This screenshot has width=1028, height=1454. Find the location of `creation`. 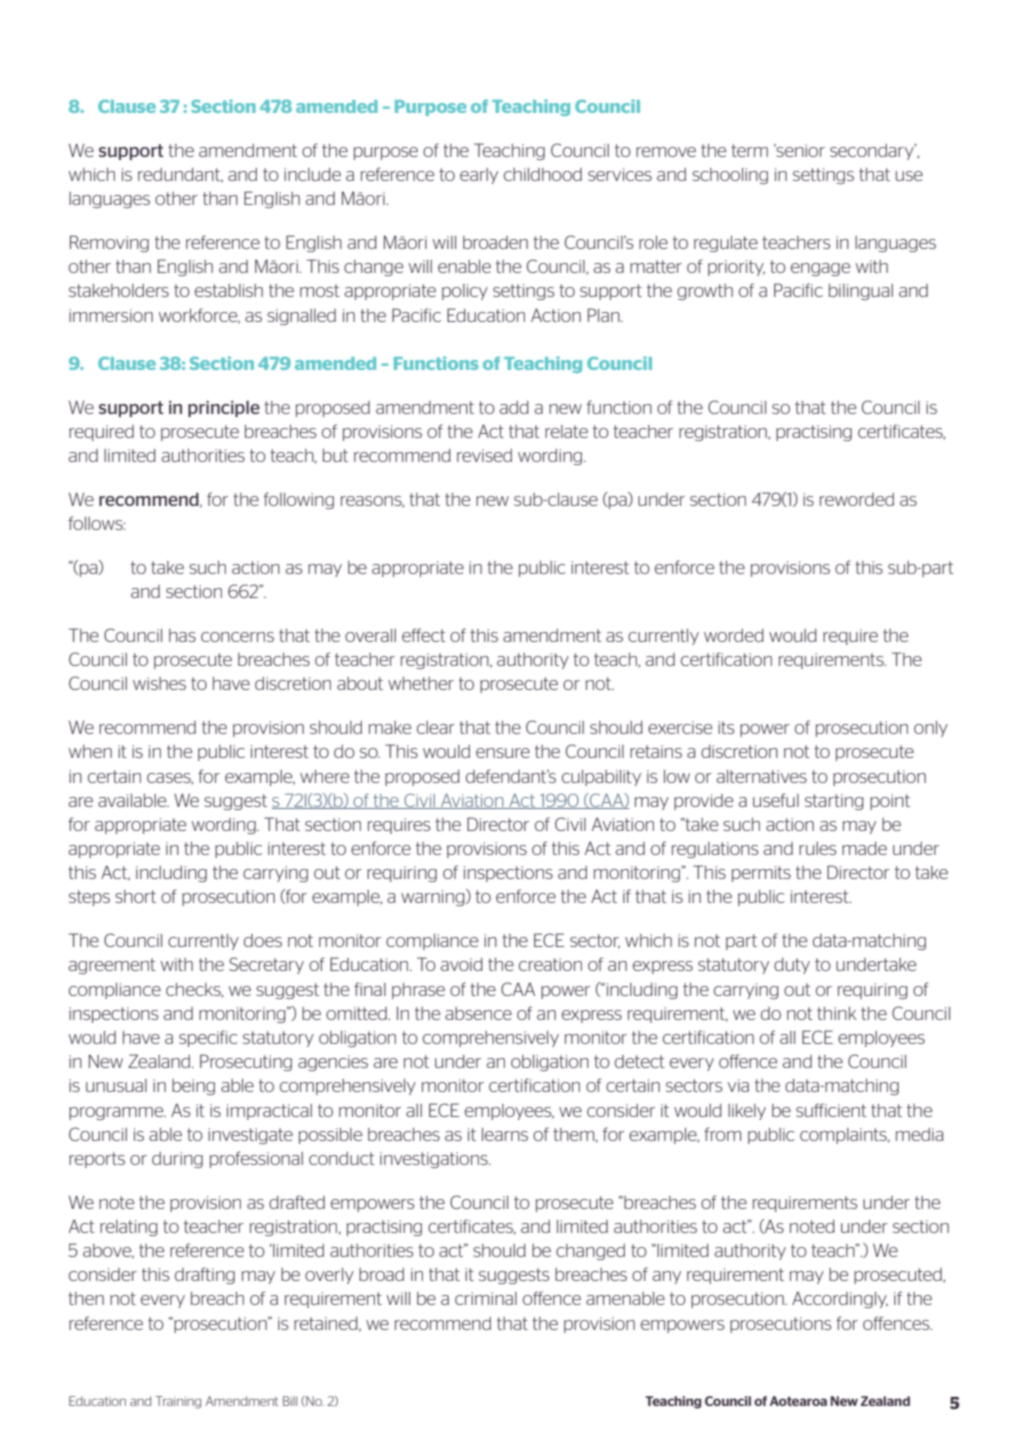

creation is located at coordinates (550, 964).
